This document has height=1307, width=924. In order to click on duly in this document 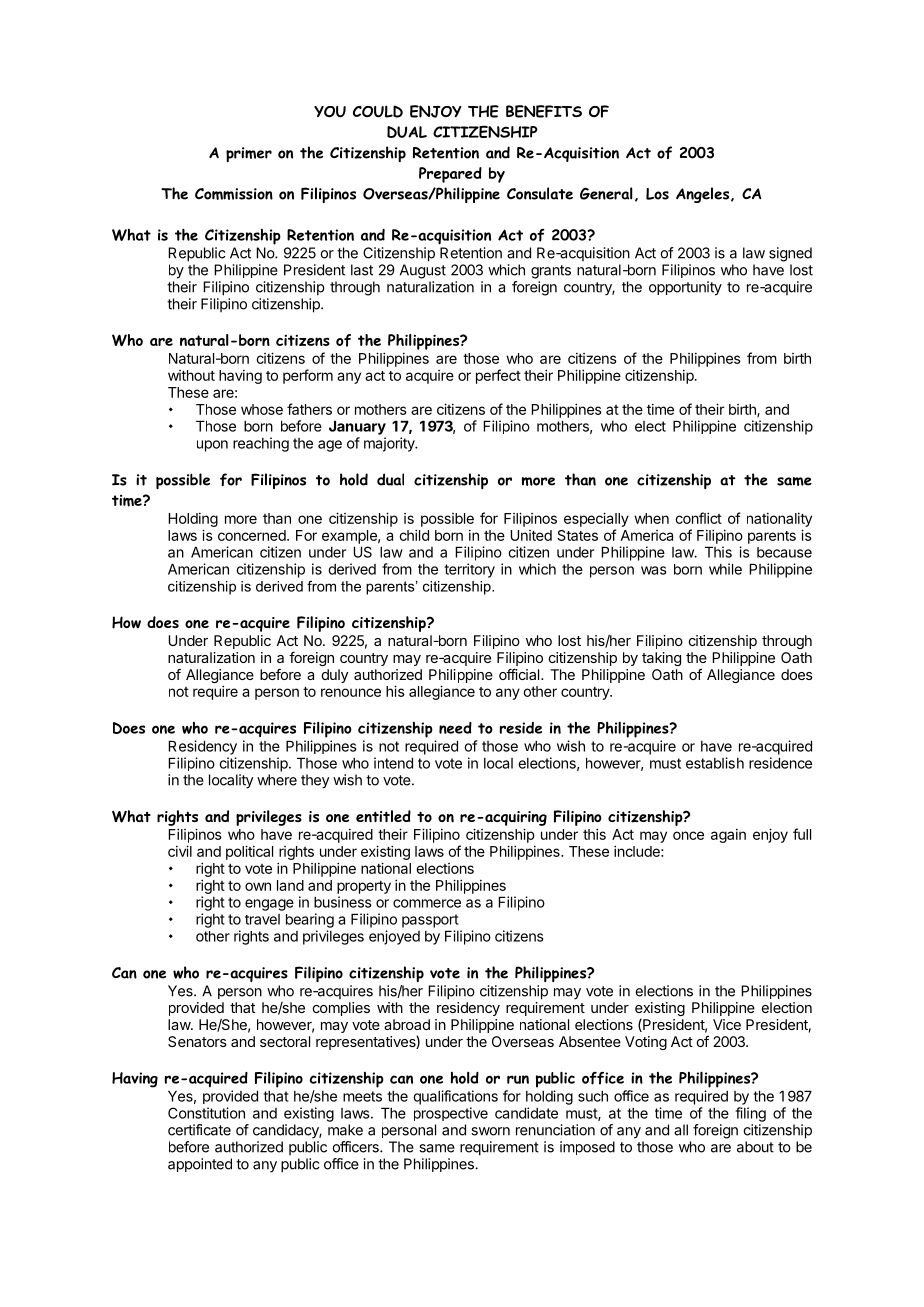, I will do `click(335, 676)`.
